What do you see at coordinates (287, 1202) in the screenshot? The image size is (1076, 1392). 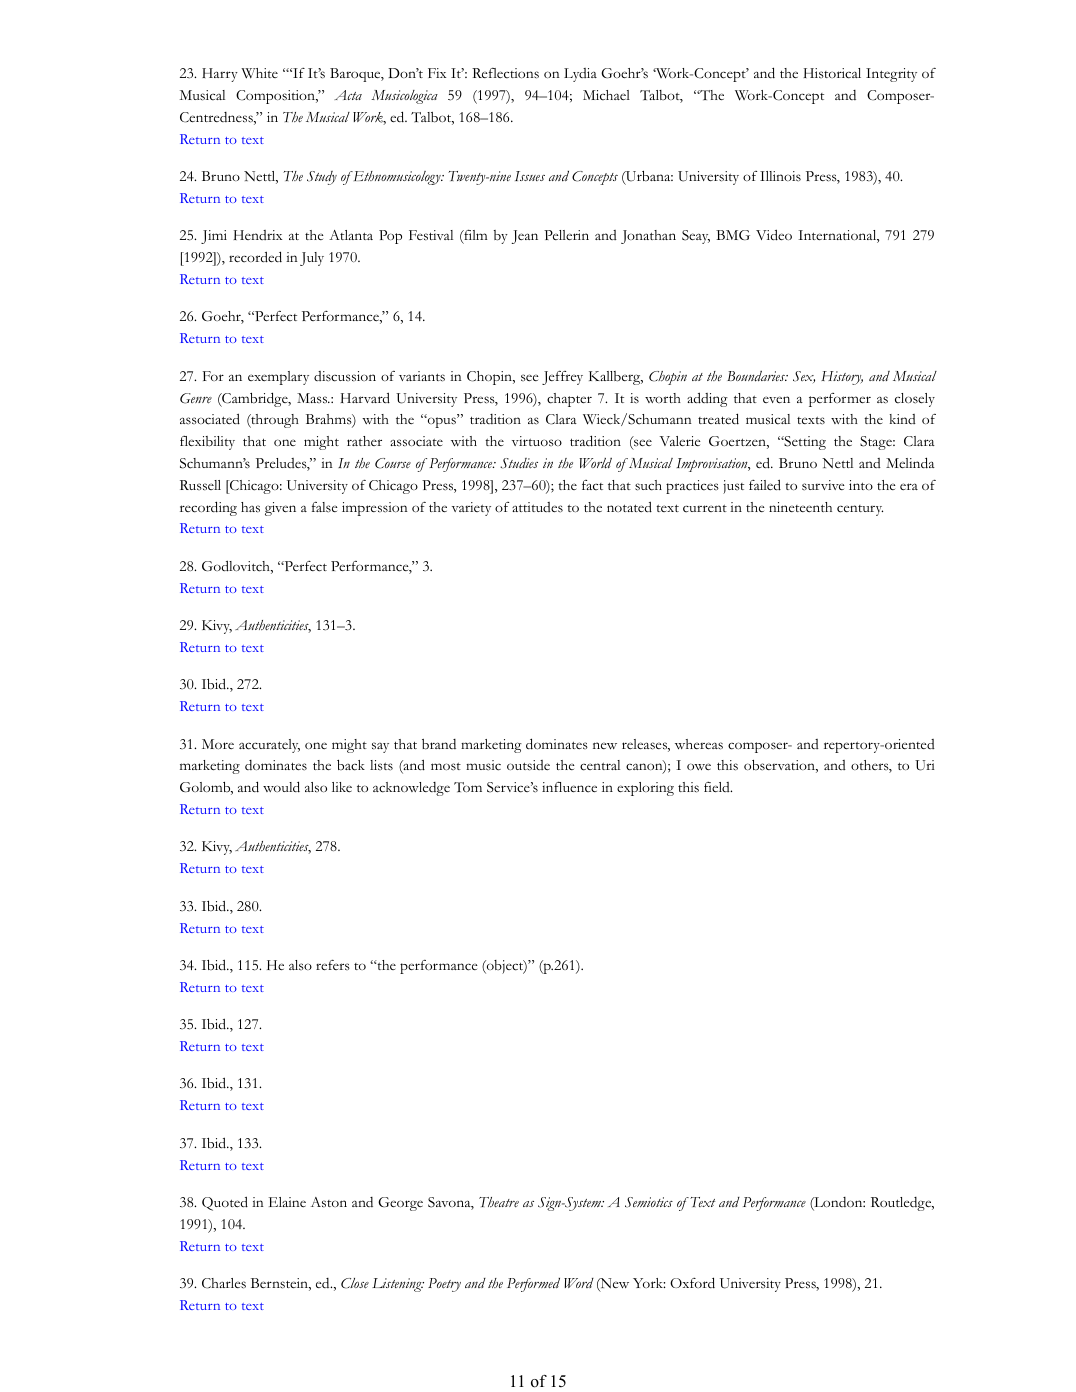 I see `Elaine` at bounding box center [287, 1202].
